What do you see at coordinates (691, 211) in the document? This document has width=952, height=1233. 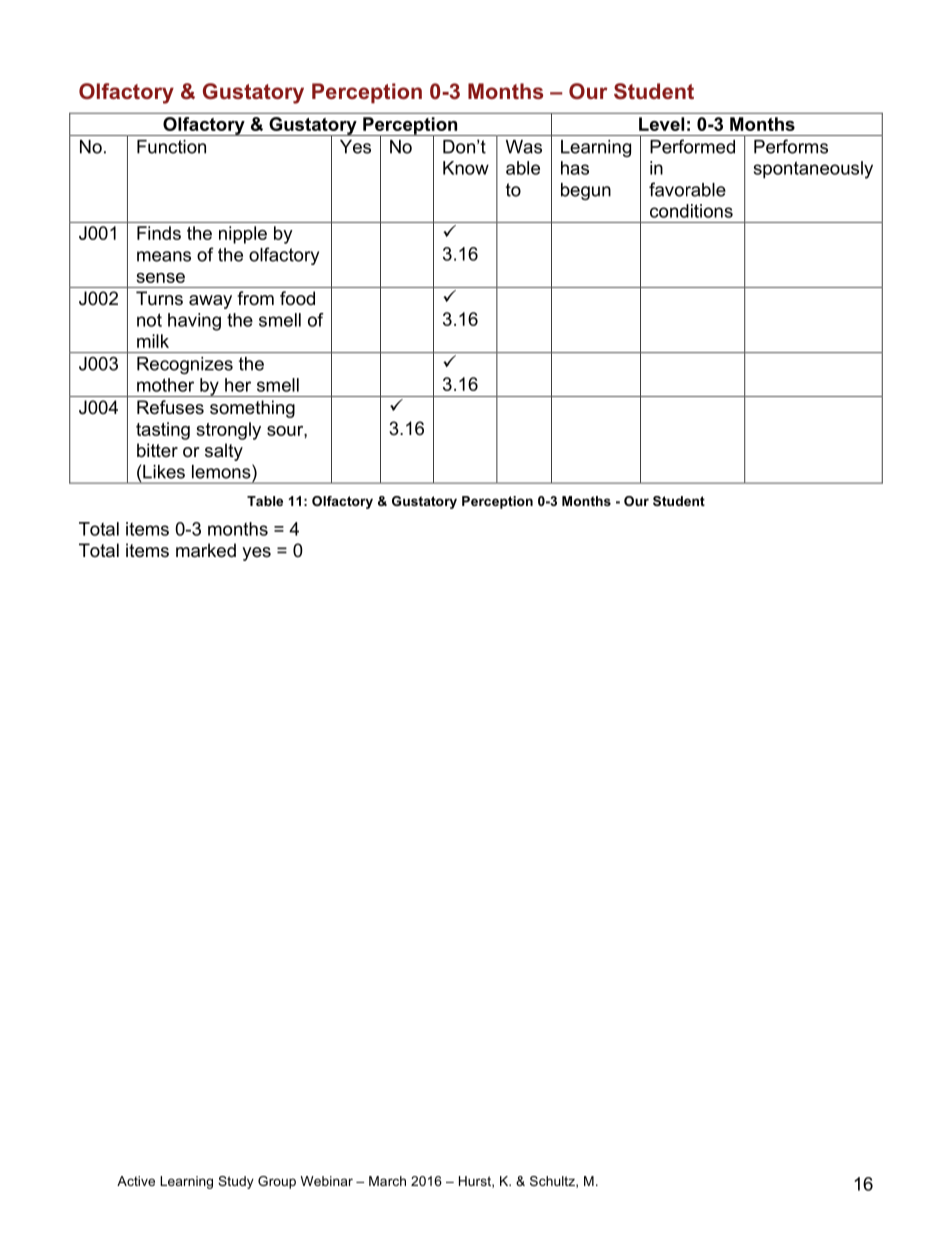 I see `conditions` at bounding box center [691, 211].
